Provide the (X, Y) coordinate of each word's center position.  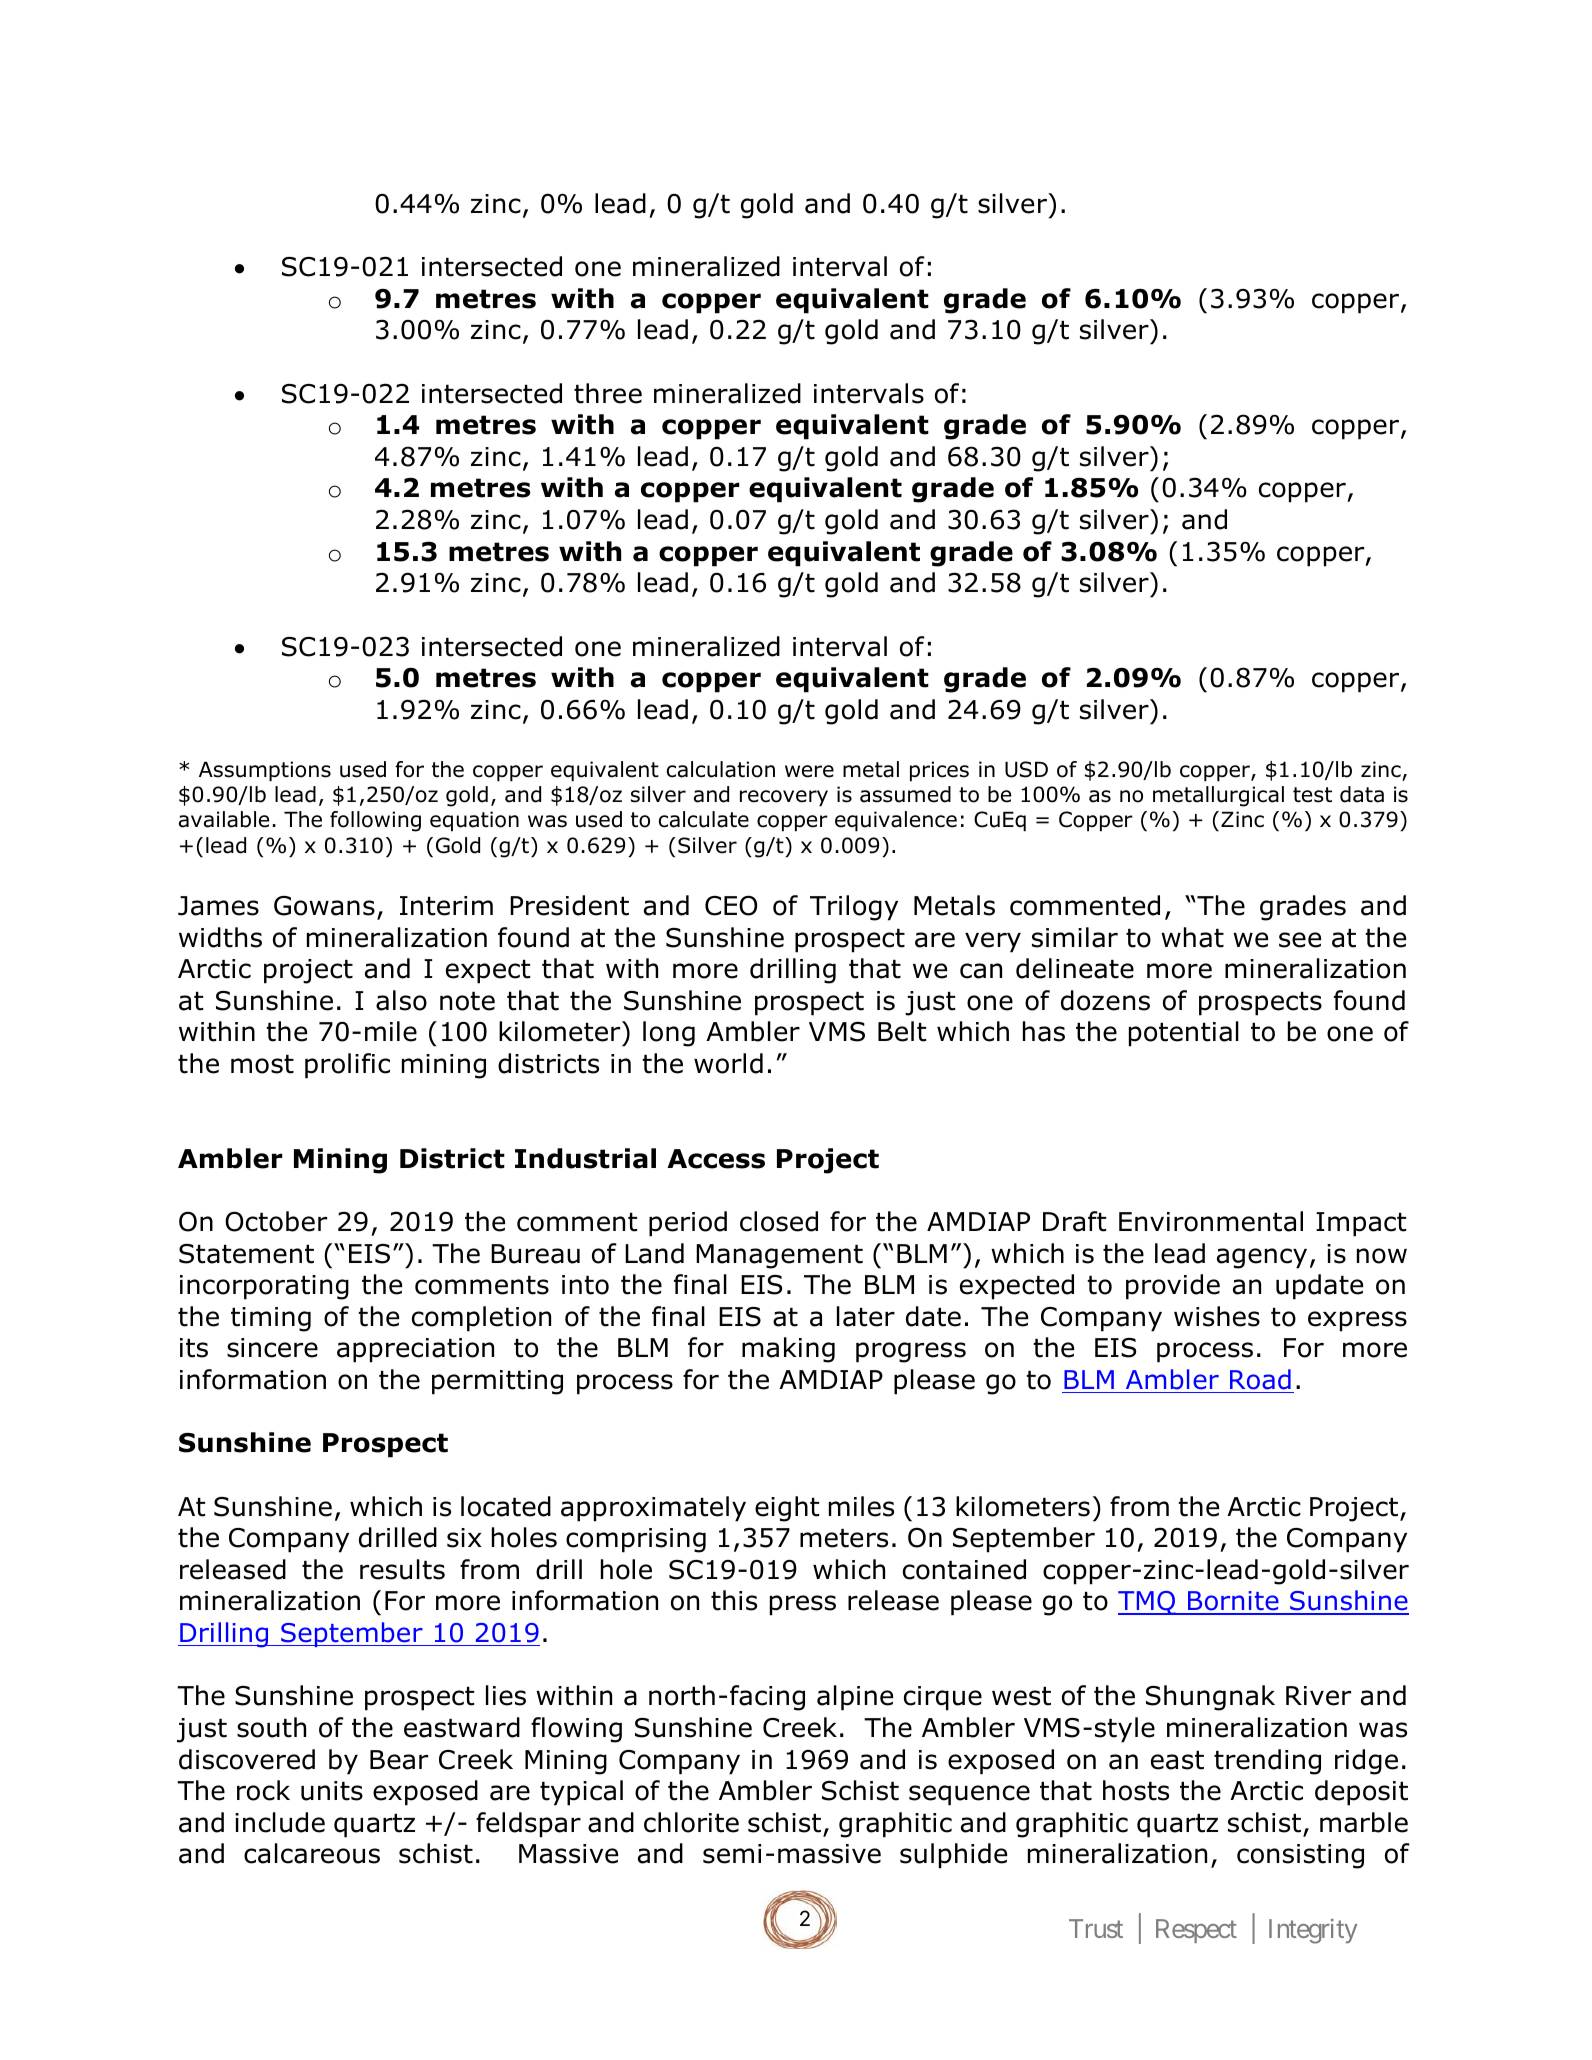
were (809, 771)
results (402, 1569)
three (608, 393)
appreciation (415, 1350)
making (788, 1350)
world (728, 1063)
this (734, 1600)
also (401, 1000)
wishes (1217, 1316)
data (1362, 794)
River (1318, 1696)
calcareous (312, 1853)
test (1312, 795)
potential (1184, 1034)
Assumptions (265, 771)
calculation (721, 769)
